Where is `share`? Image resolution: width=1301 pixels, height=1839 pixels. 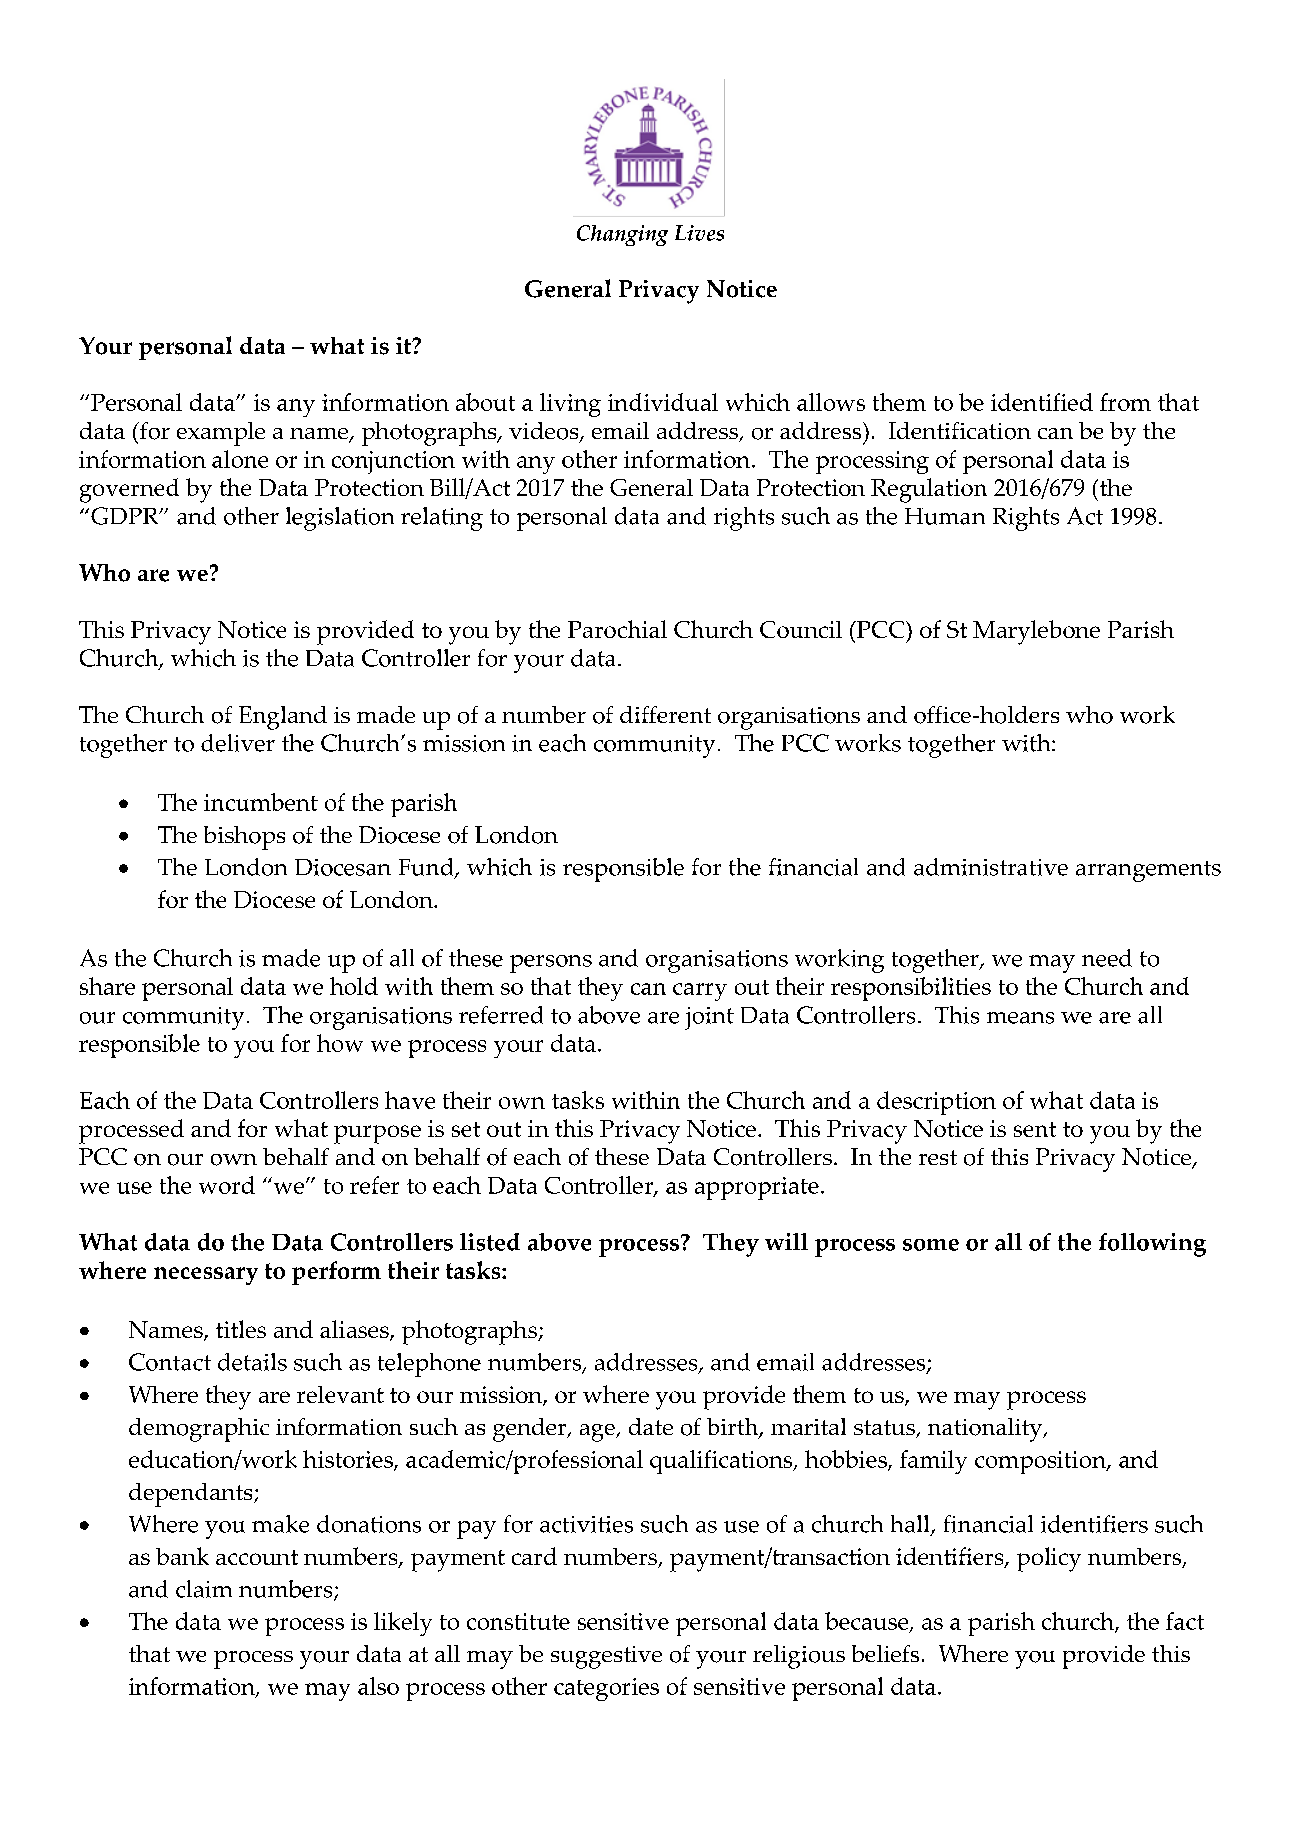 share is located at coordinates (107, 986).
